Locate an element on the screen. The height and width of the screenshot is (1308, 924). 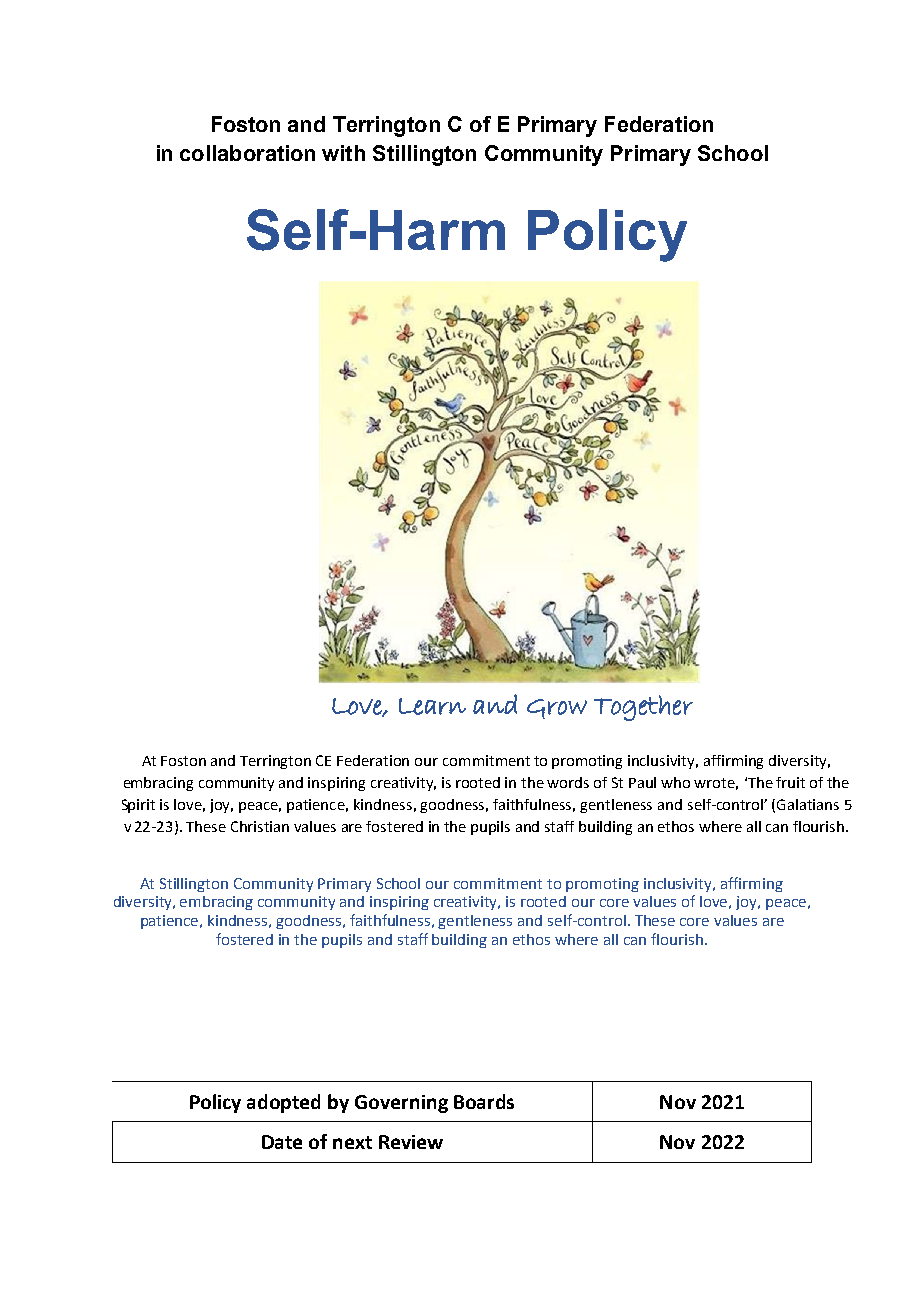
who is located at coordinates (675, 782).
